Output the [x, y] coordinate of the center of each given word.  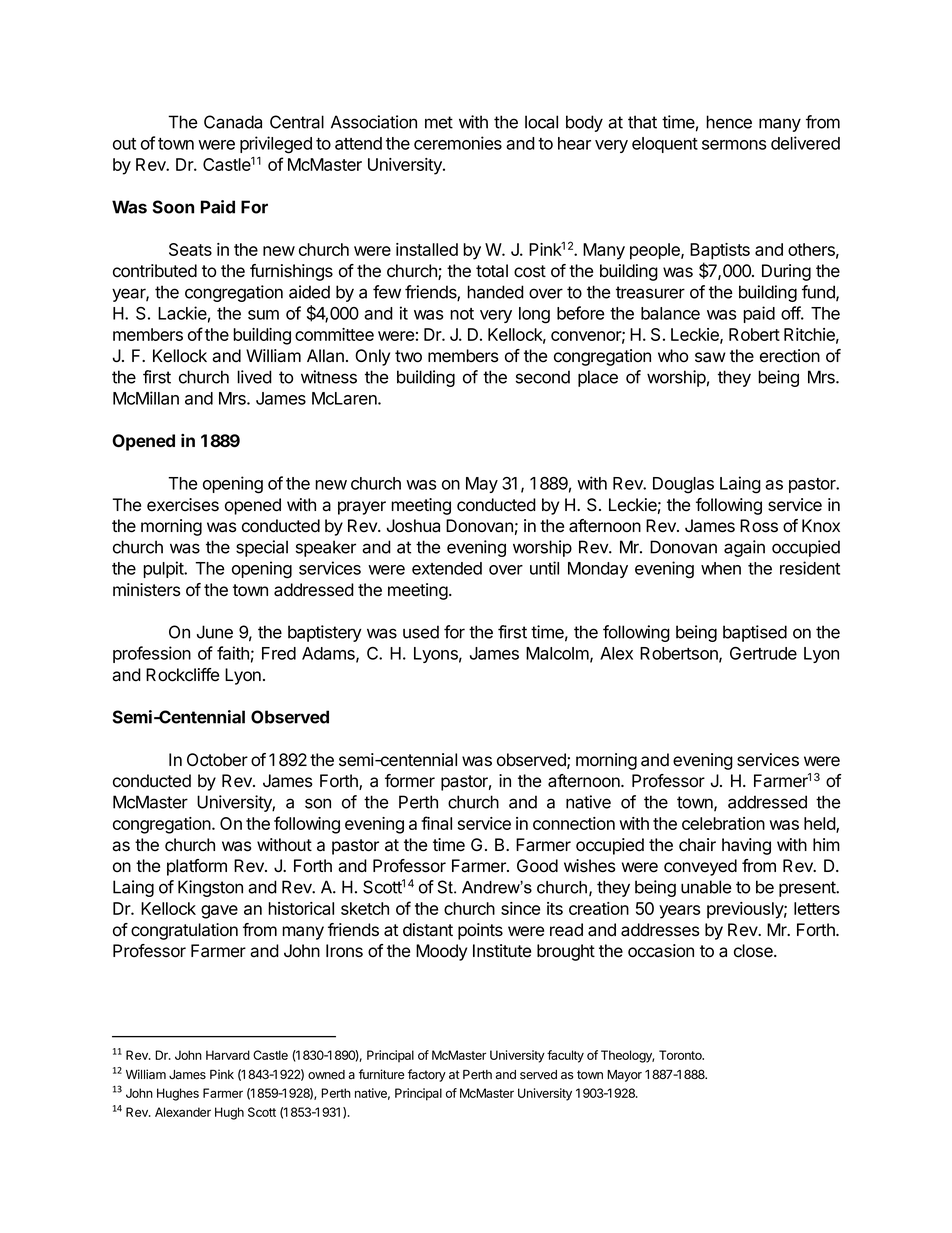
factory [427, 1075]
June [215, 632]
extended [447, 568]
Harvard [228, 1055]
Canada [233, 122]
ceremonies [458, 143]
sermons [734, 145]
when [721, 568]
